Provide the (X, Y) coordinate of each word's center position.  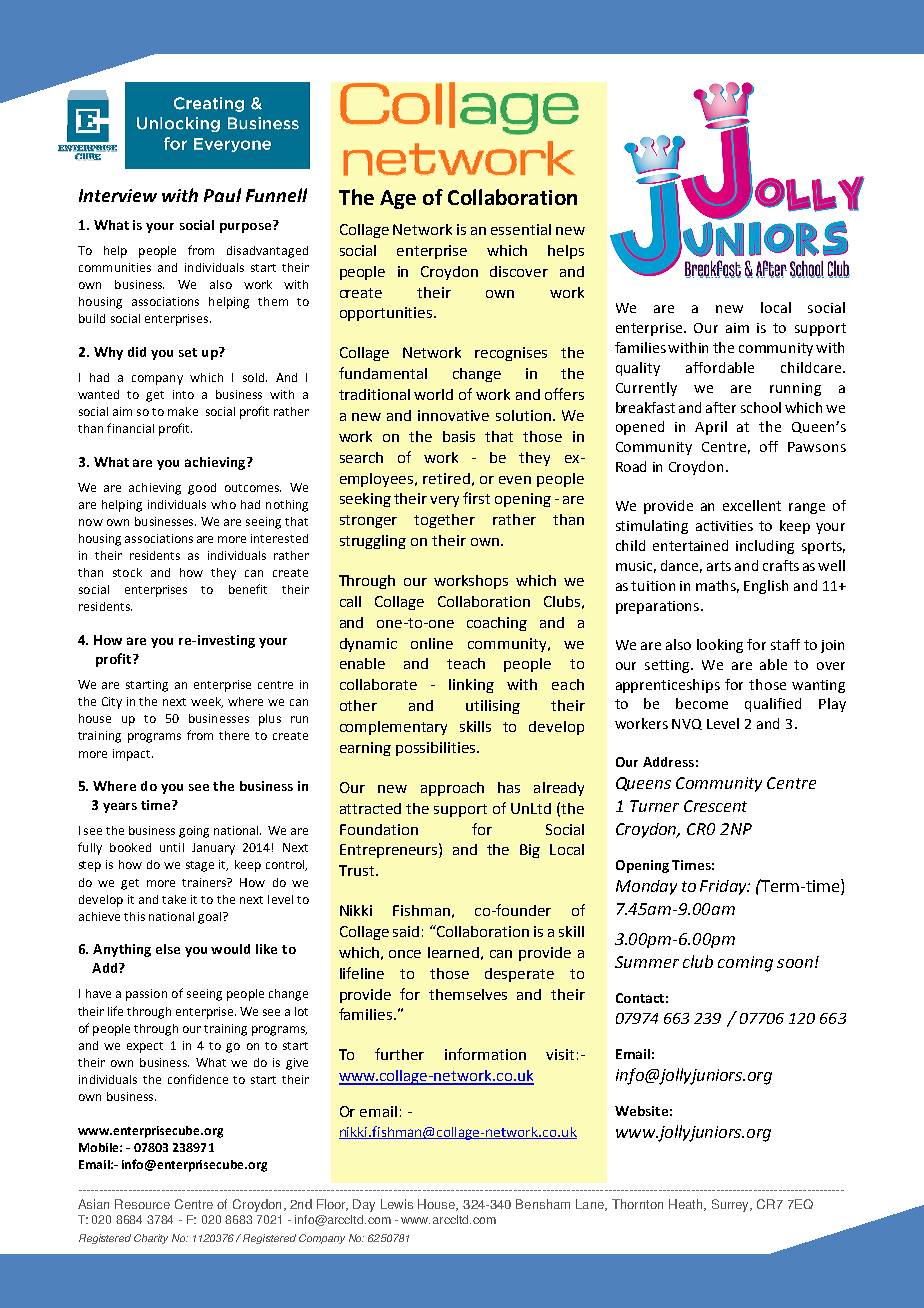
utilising (493, 707)
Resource (142, 1204)
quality (638, 369)
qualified (773, 705)
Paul (222, 195)
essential (521, 229)
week (207, 702)
